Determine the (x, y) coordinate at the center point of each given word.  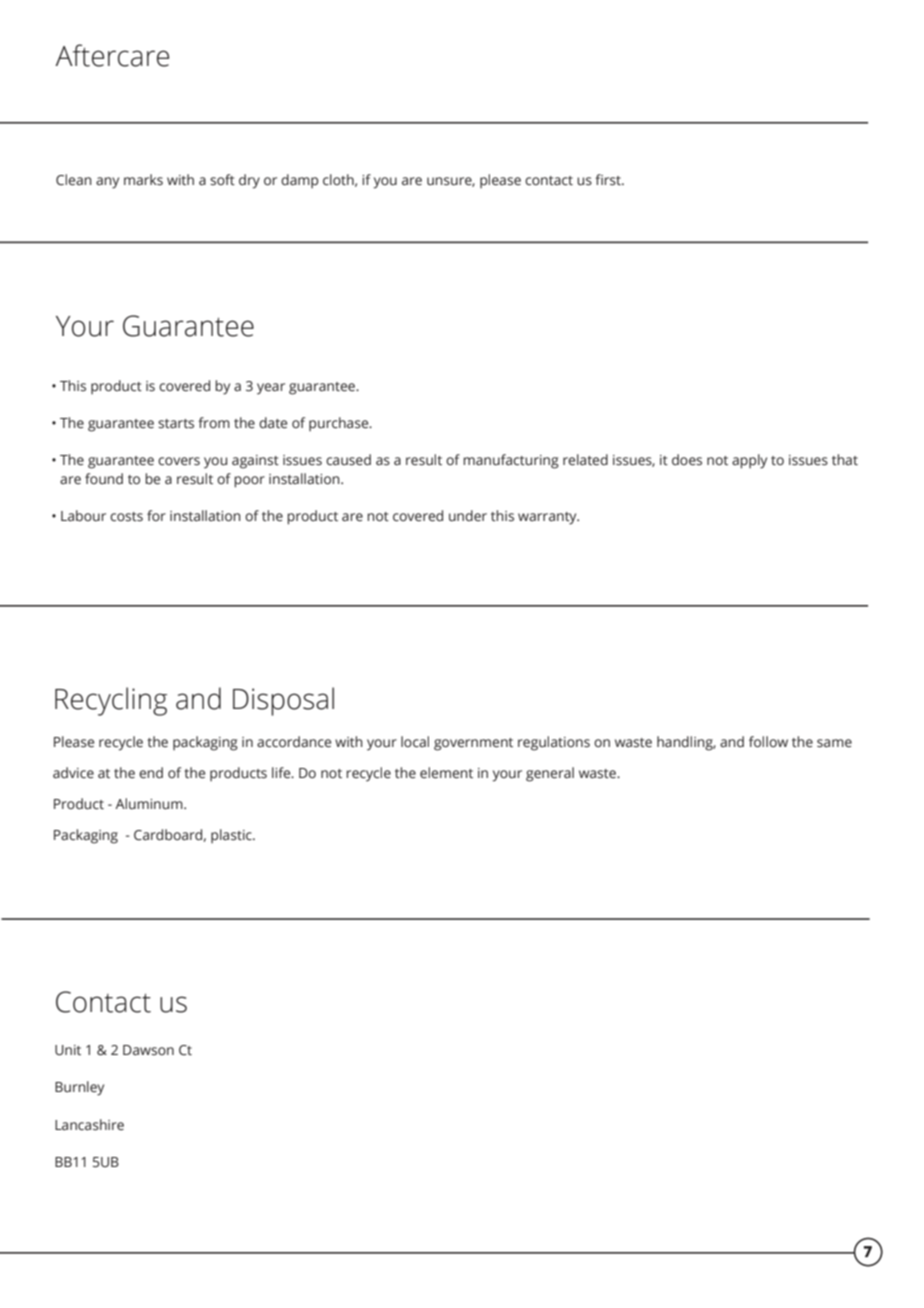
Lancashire (89, 1125)
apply (749, 461)
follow (768, 741)
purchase (340, 424)
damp (299, 181)
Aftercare (112, 55)
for (156, 515)
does (687, 460)
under (468, 516)
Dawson (148, 1050)
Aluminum (150, 804)
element (446, 773)
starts (176, 423)
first (609, 180)
